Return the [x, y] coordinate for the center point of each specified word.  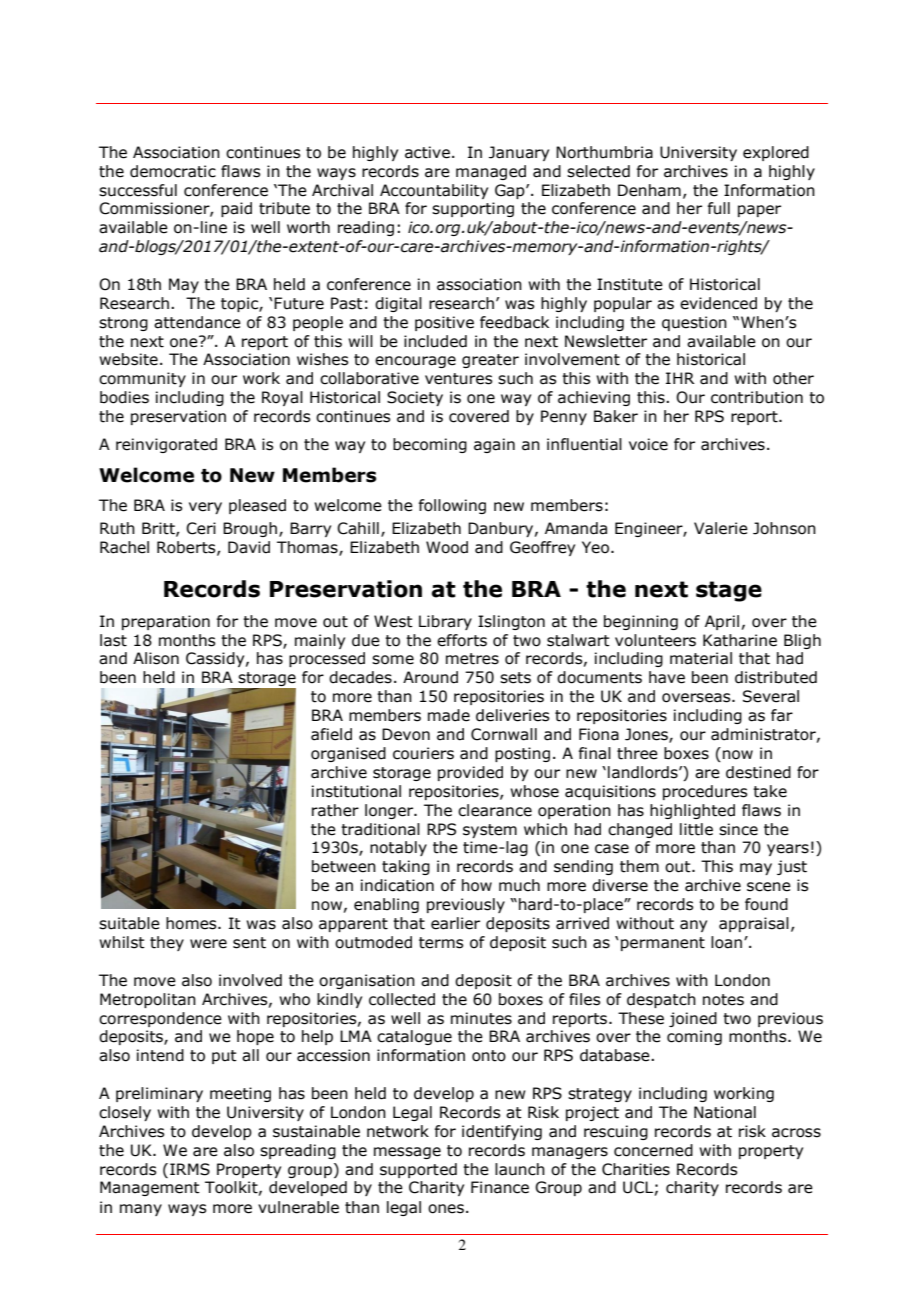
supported [418, 1170]
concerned [653, 1150]
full [719, 208]
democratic [173, 171]
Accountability [434, 191]
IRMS [190, 1169]
